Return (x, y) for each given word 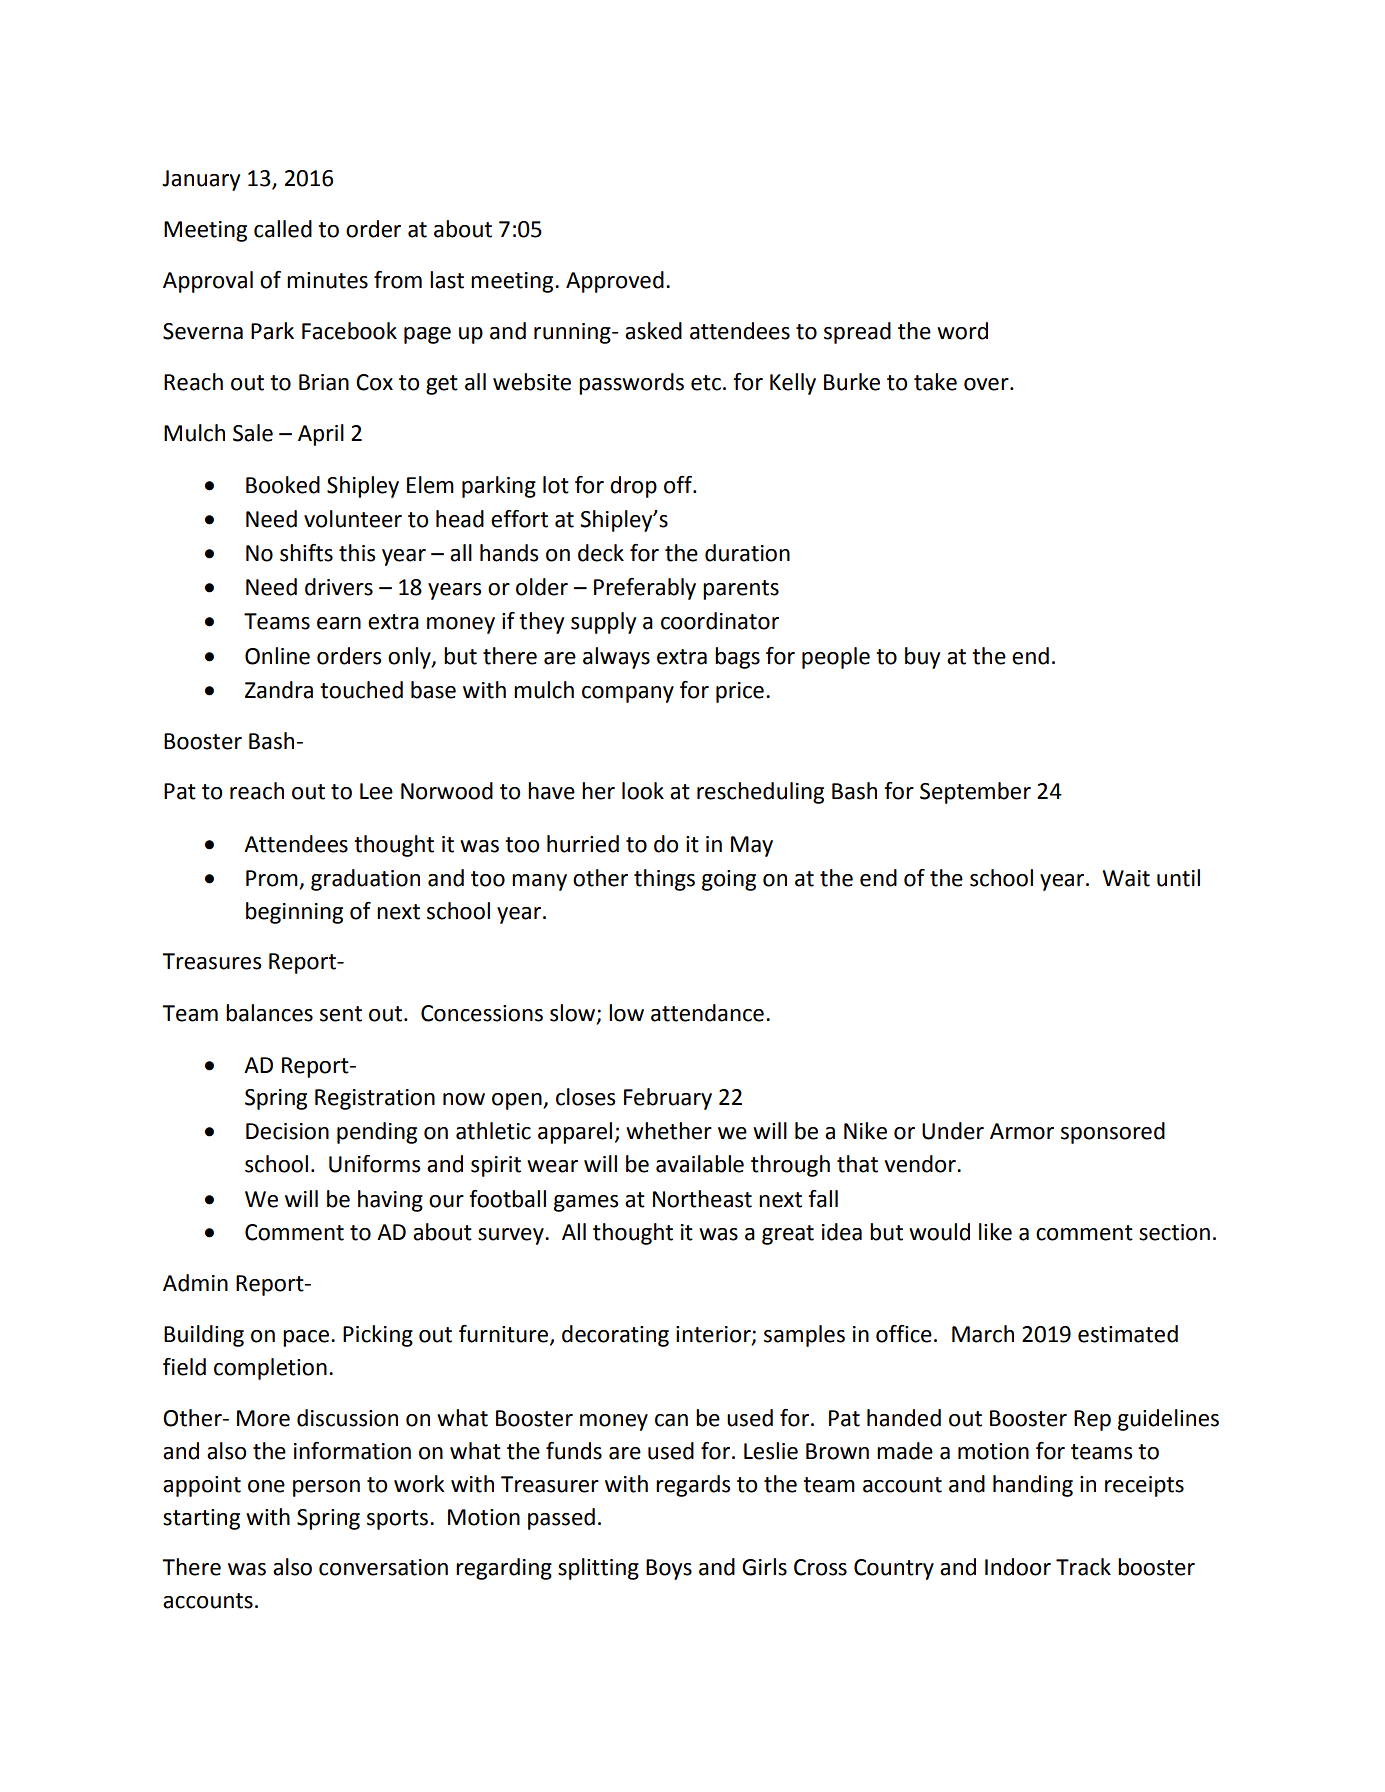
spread (857, 333)
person (326, 1488)
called (283, 229)
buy (922, 658)
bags (737, 658)
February (668, 1099)
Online (277, 656)
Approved (615, 282)
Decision (287, 1131)
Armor (1022, 1131)
